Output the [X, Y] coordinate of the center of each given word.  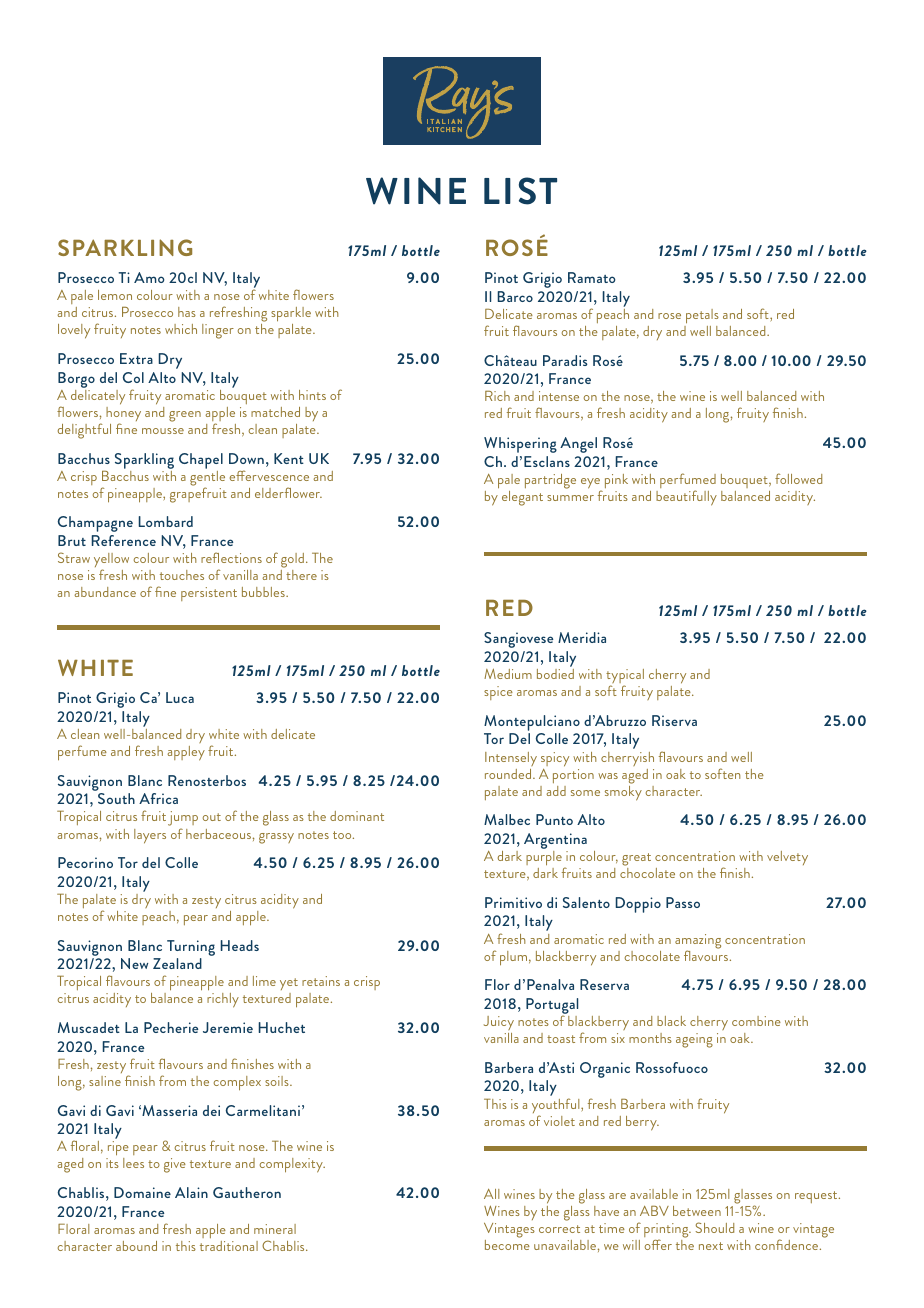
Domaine [142, 1192]
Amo [149, 277]
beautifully [686, 498]
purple [544, 858]
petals [702, 316]
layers [150, 836]
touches [182, 575]
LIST [520, 191]
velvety [787, 858]
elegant [522, 498]
